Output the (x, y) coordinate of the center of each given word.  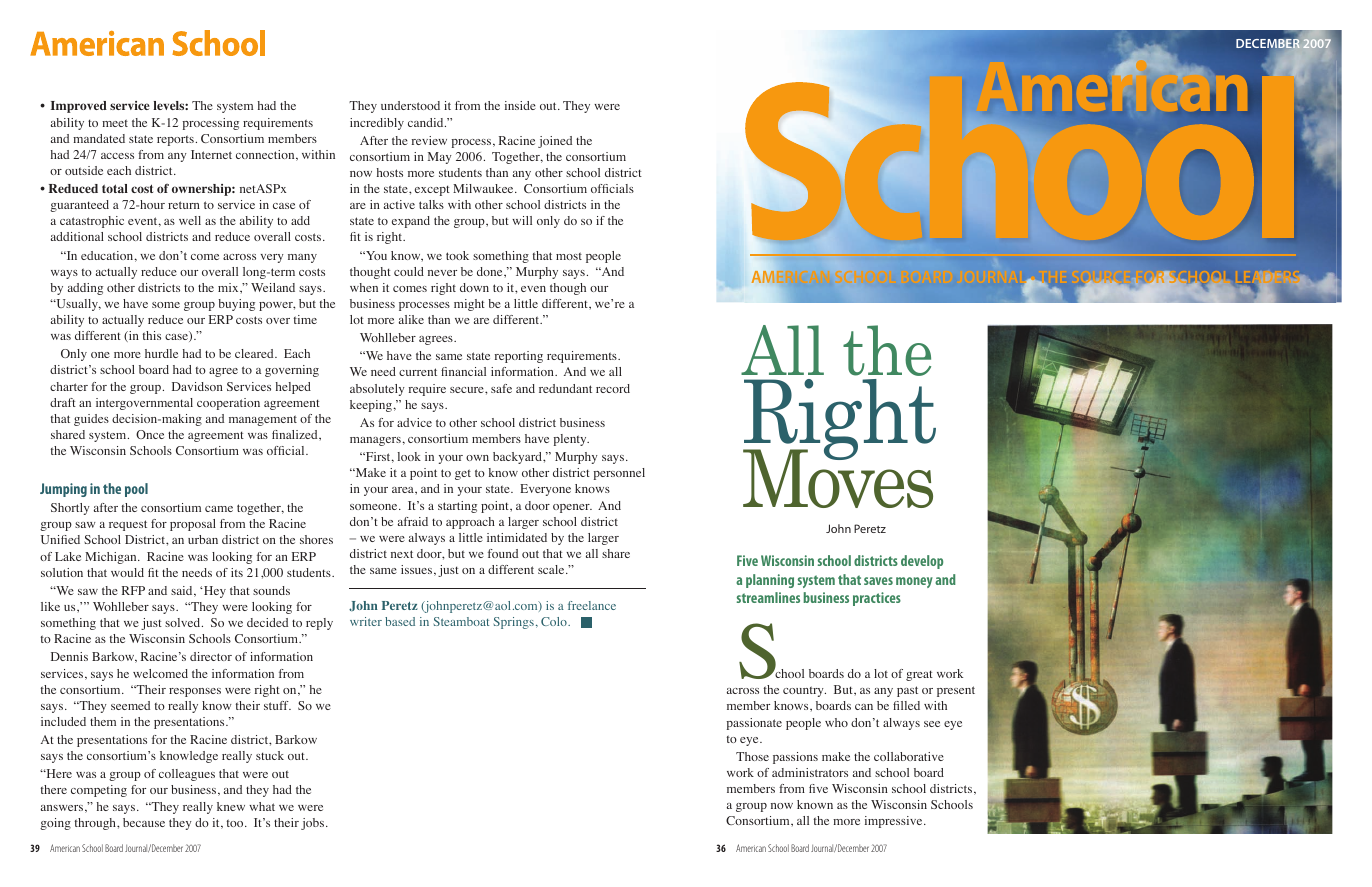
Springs (514, 623)
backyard (518, 458)
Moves (838, 478)
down (474, 287)
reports (175, 140)
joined (555, 142)
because (144, 822)
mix (229, 287)
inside (520, 105)
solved (184, 622)
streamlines (768, 597)
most (569, 256)
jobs (314, 824)
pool (136, 490)
